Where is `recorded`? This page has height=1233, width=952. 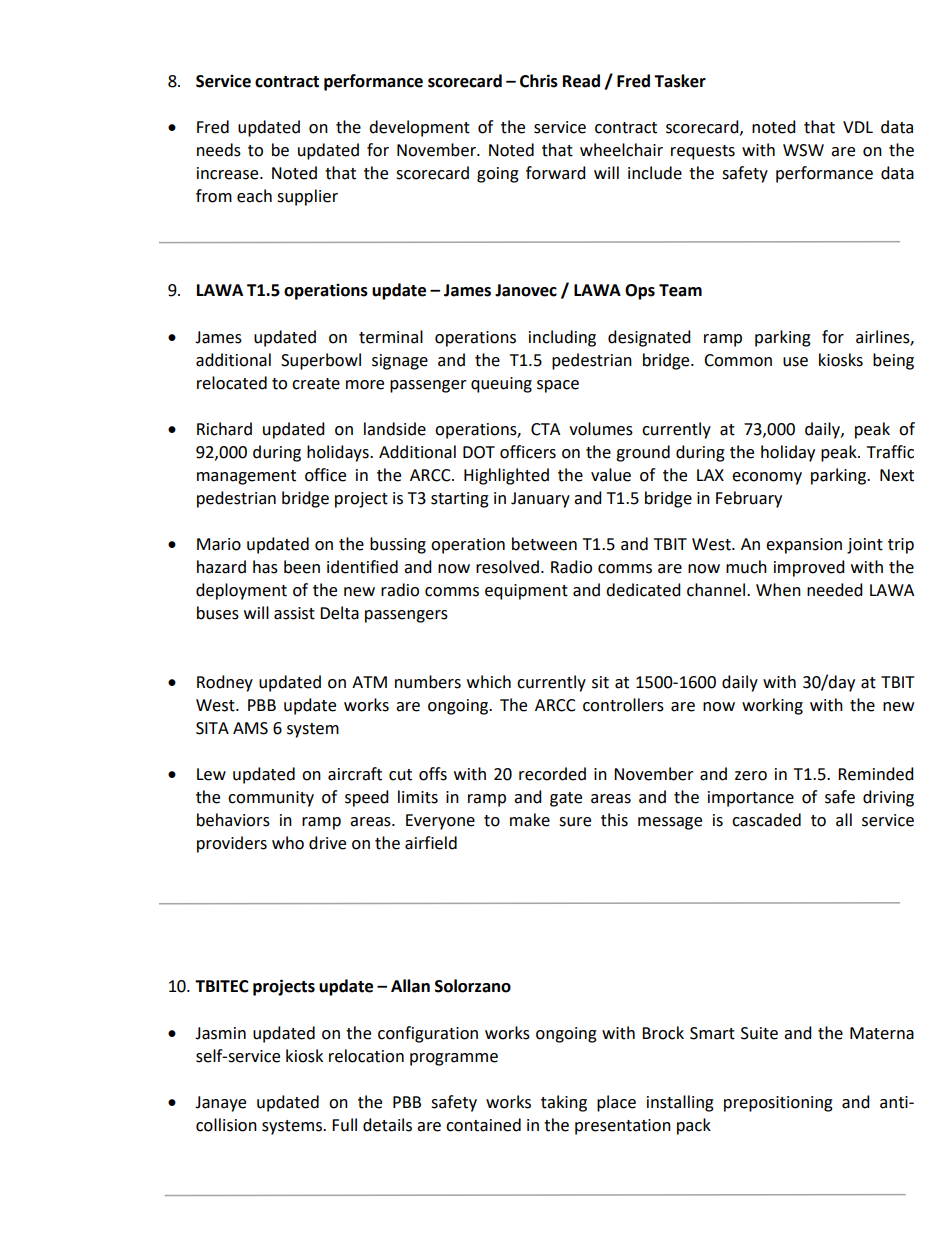 recorded is located at coordinates (552, 774).
